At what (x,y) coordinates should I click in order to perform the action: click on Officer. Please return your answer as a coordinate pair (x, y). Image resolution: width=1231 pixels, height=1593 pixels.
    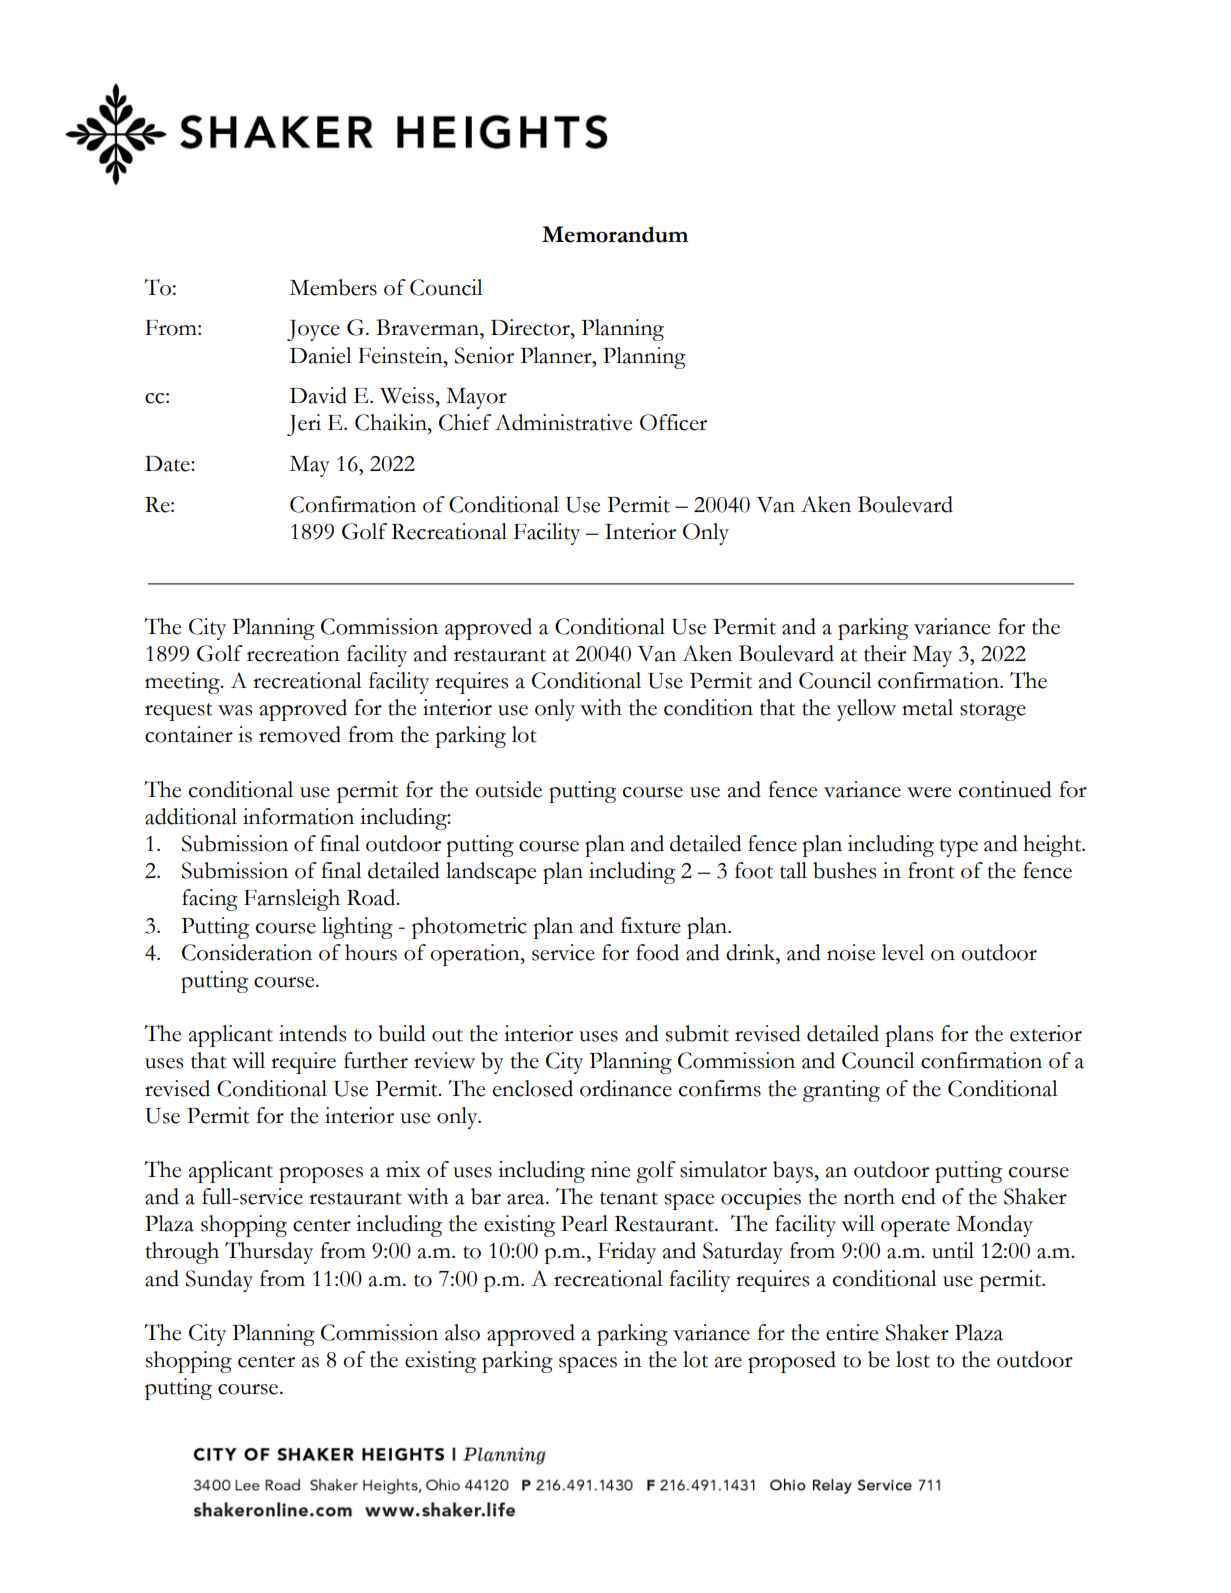
    Looking at the image, I should click on (673, 422).
